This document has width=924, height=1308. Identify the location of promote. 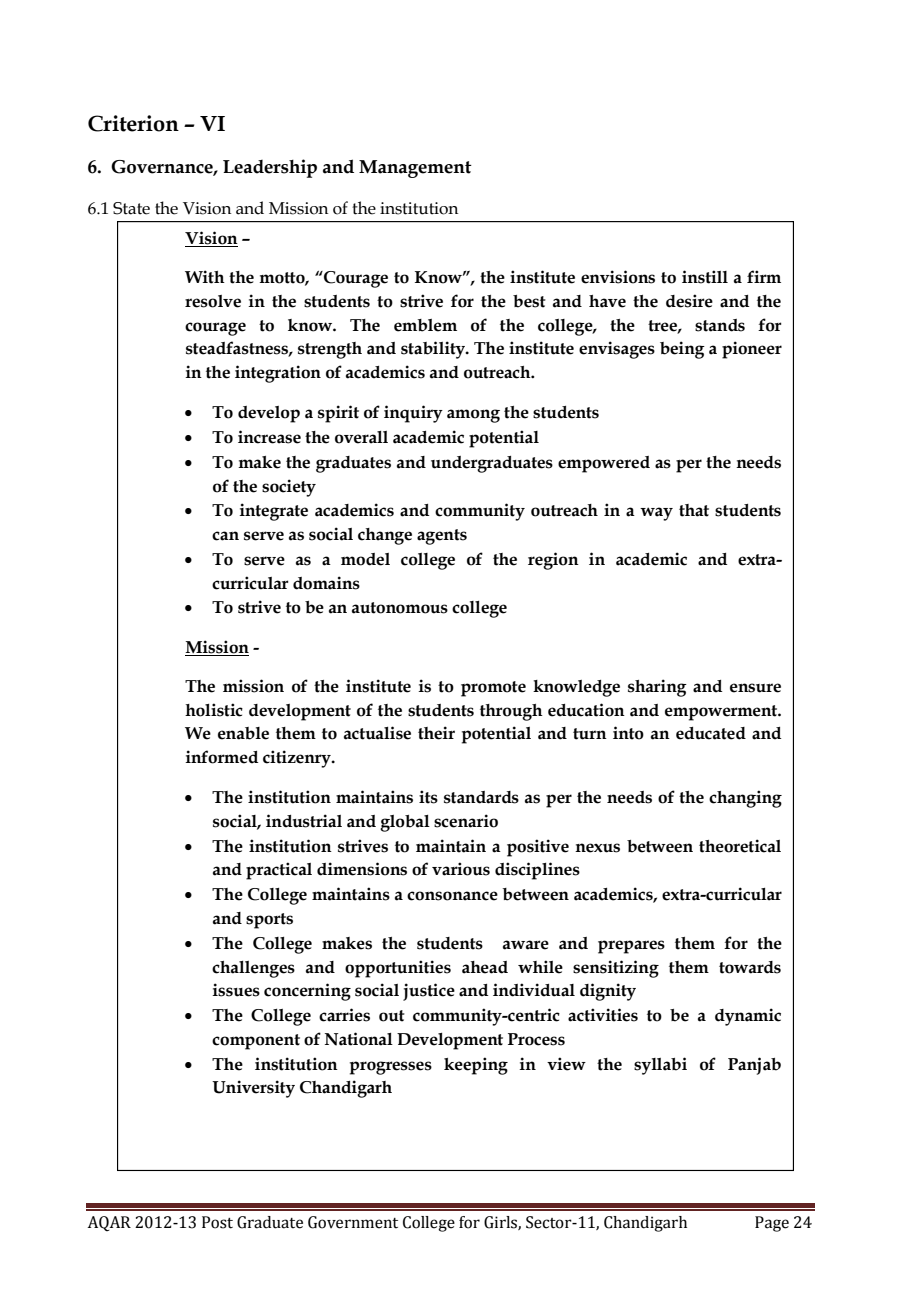
(493, 689).
